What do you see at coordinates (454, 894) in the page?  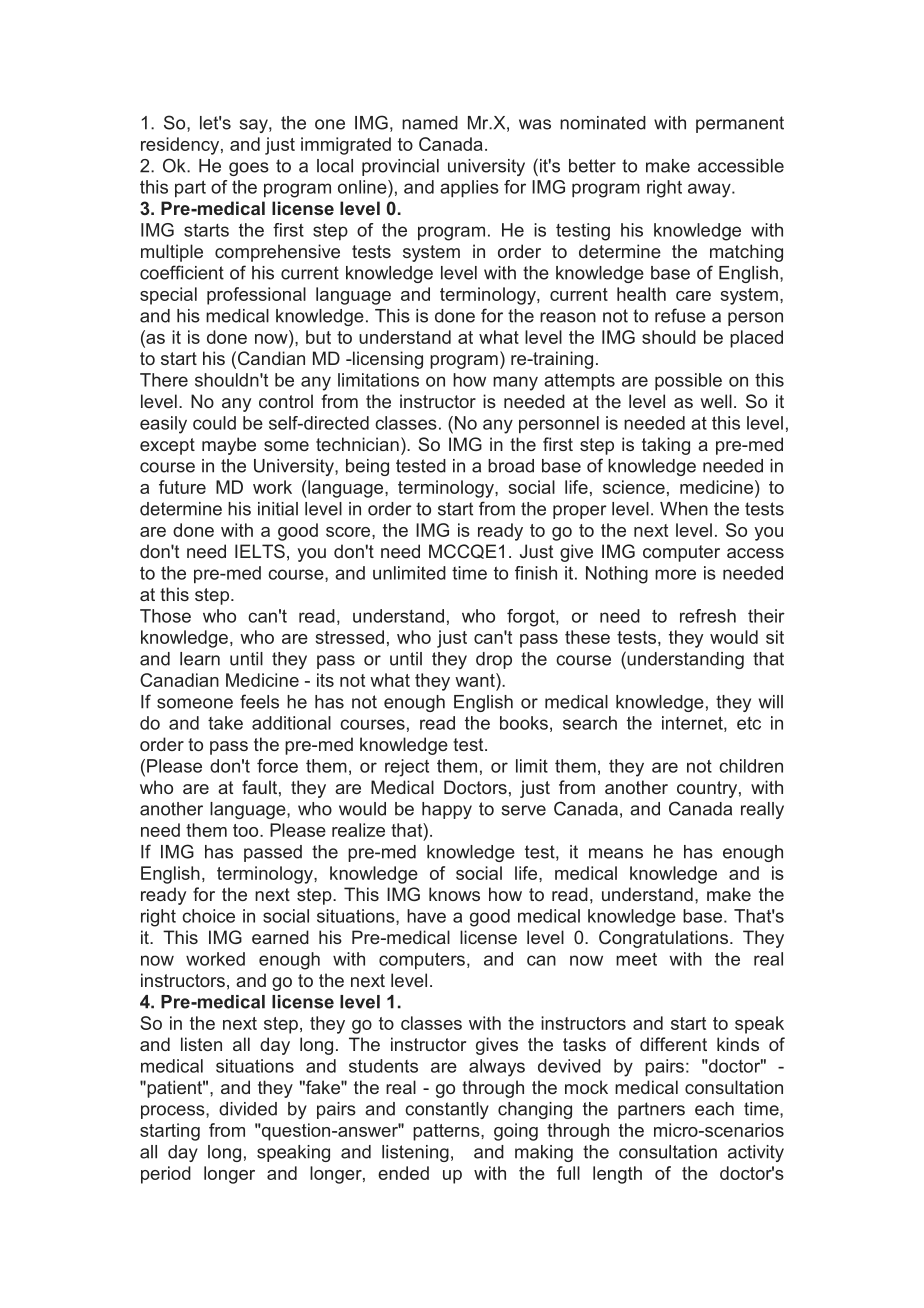 I see `knows` at bounding box center [454, 894].
